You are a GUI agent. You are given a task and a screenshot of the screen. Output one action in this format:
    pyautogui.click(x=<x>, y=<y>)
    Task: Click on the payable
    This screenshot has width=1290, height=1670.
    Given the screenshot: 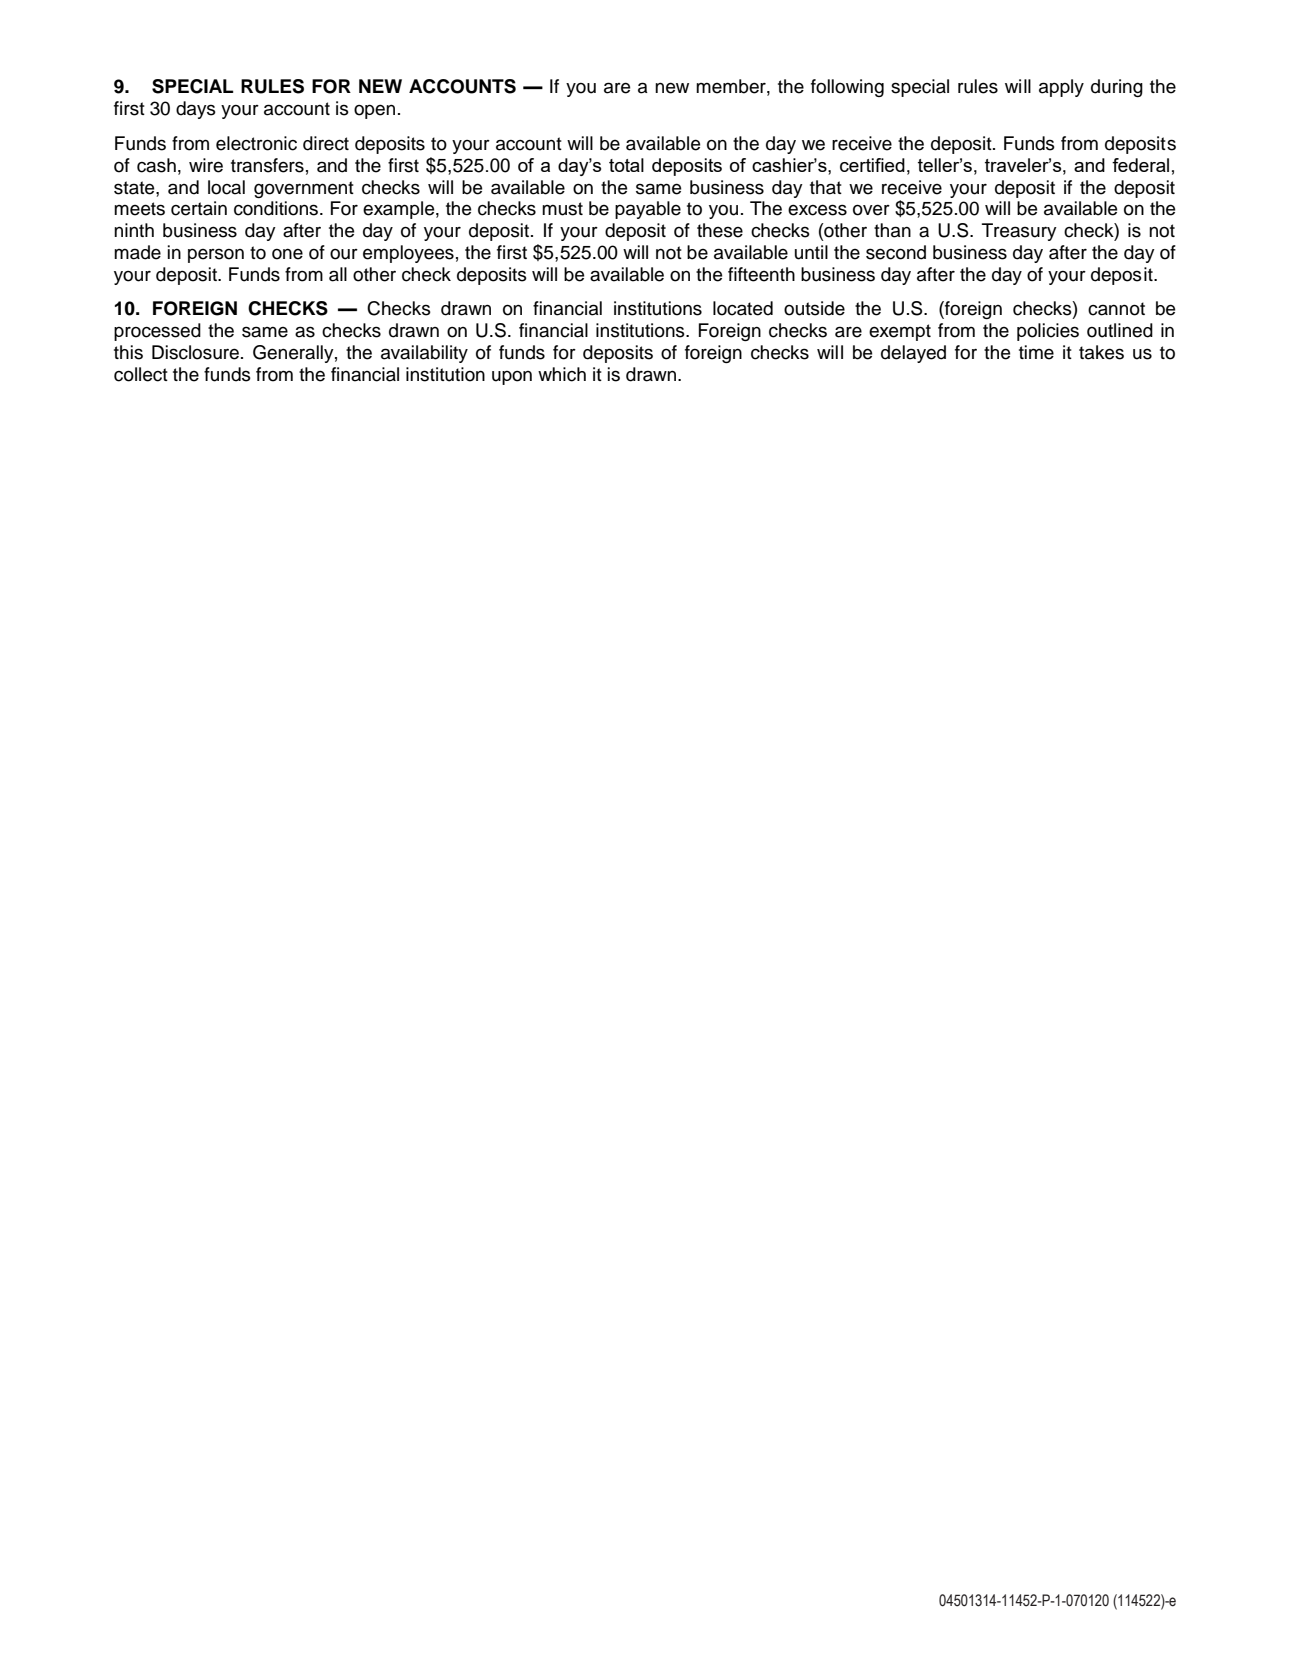 What is the action you would take?
    pyautogui.click(x=648, y=210)
